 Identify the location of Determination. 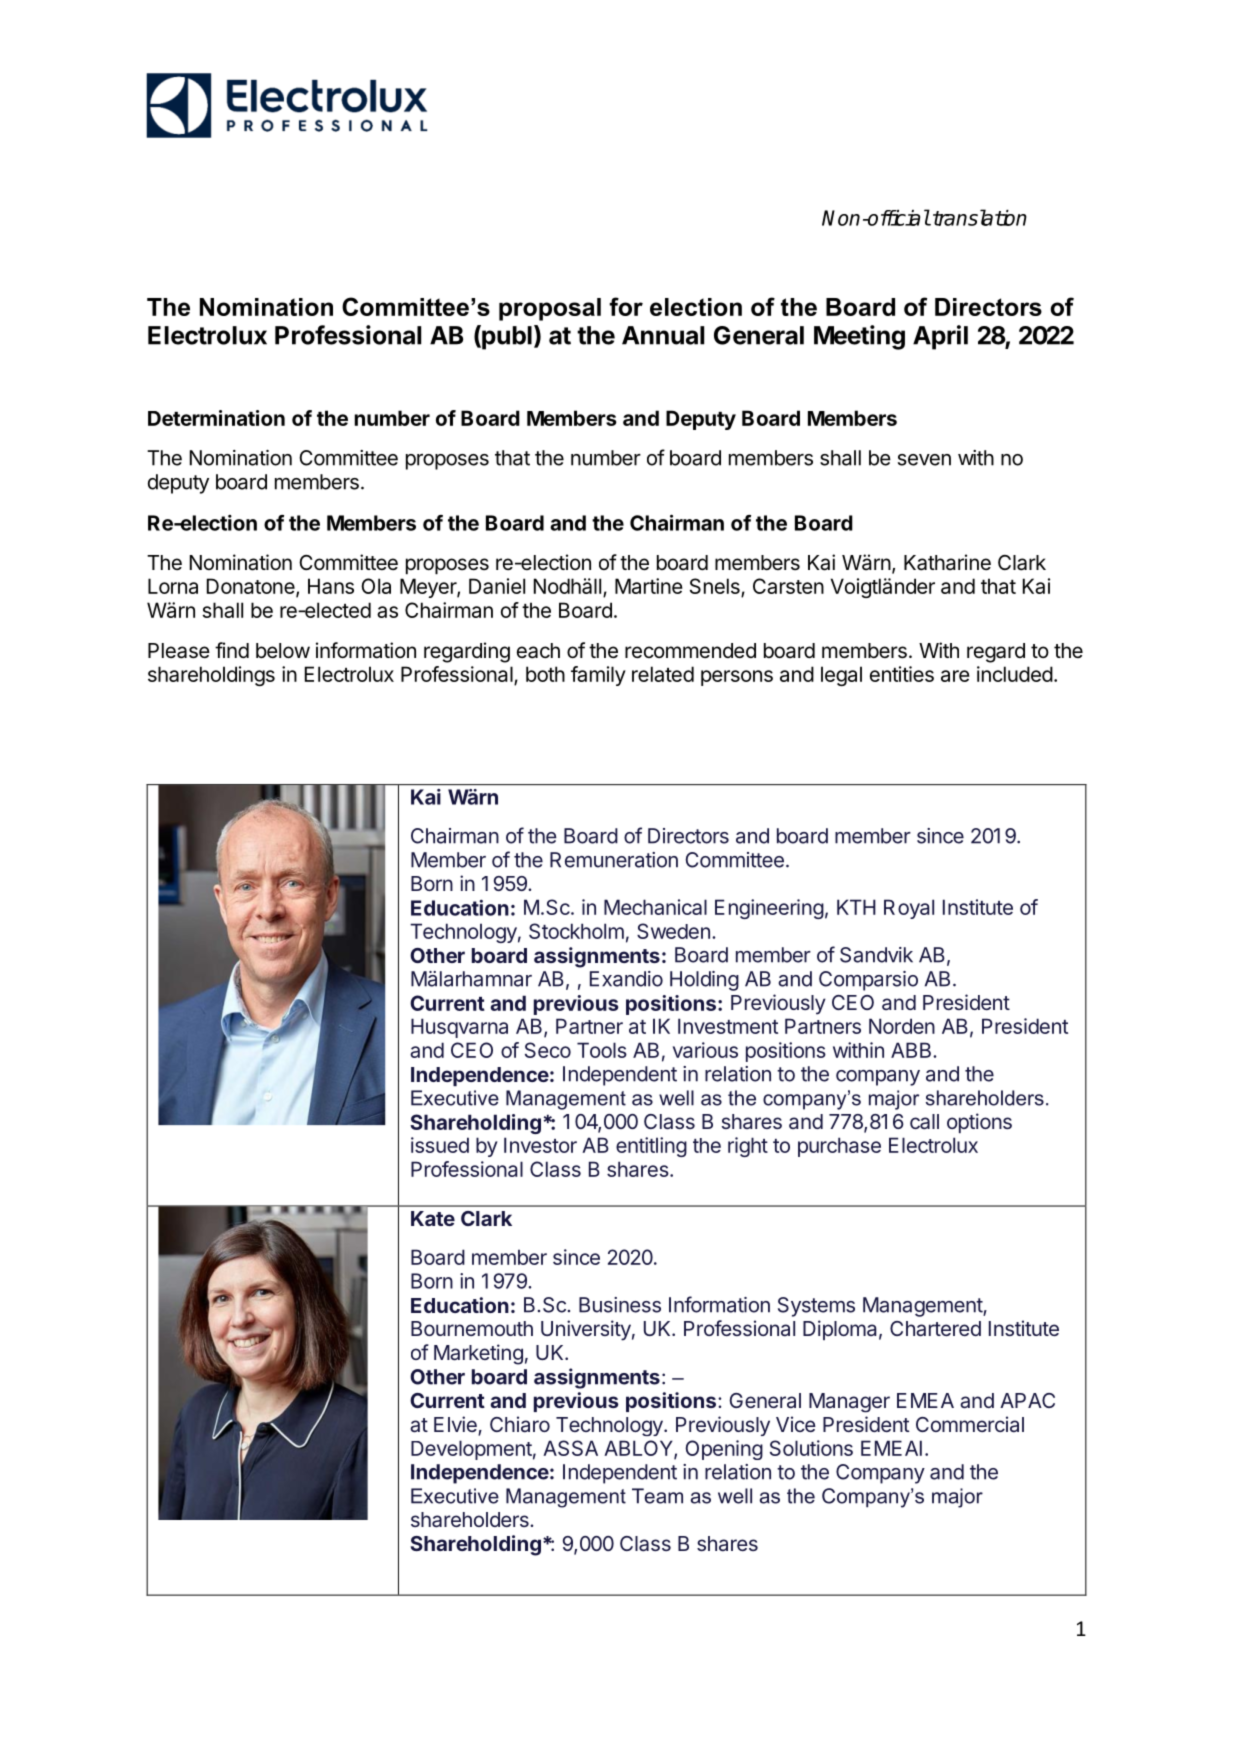
(216, 418).
